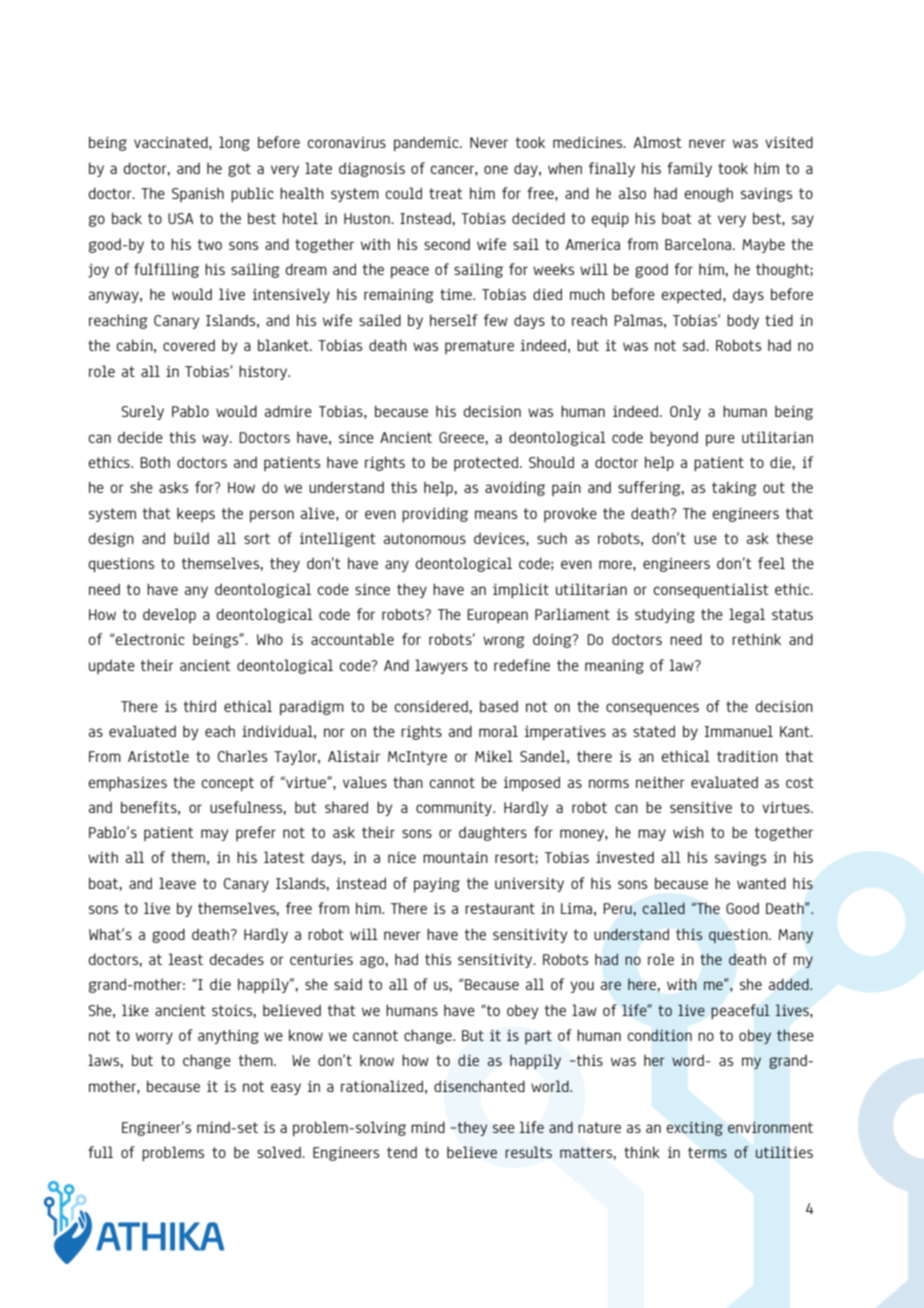  What do you see at coordinates (701, 807) in the screenshot?
I see `sensitive` at bounding box center [701, 807].
